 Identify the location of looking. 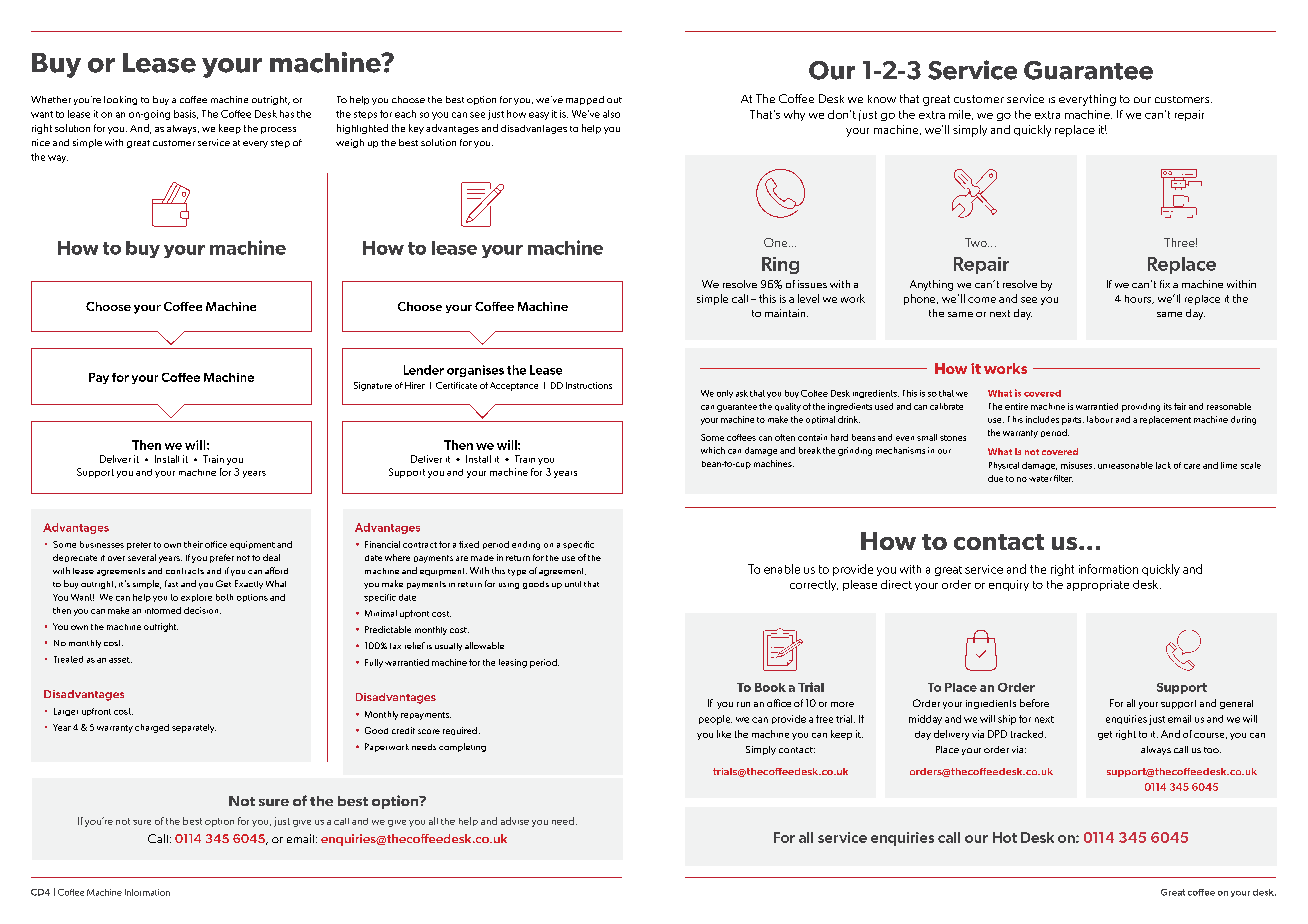
(120, 100).
